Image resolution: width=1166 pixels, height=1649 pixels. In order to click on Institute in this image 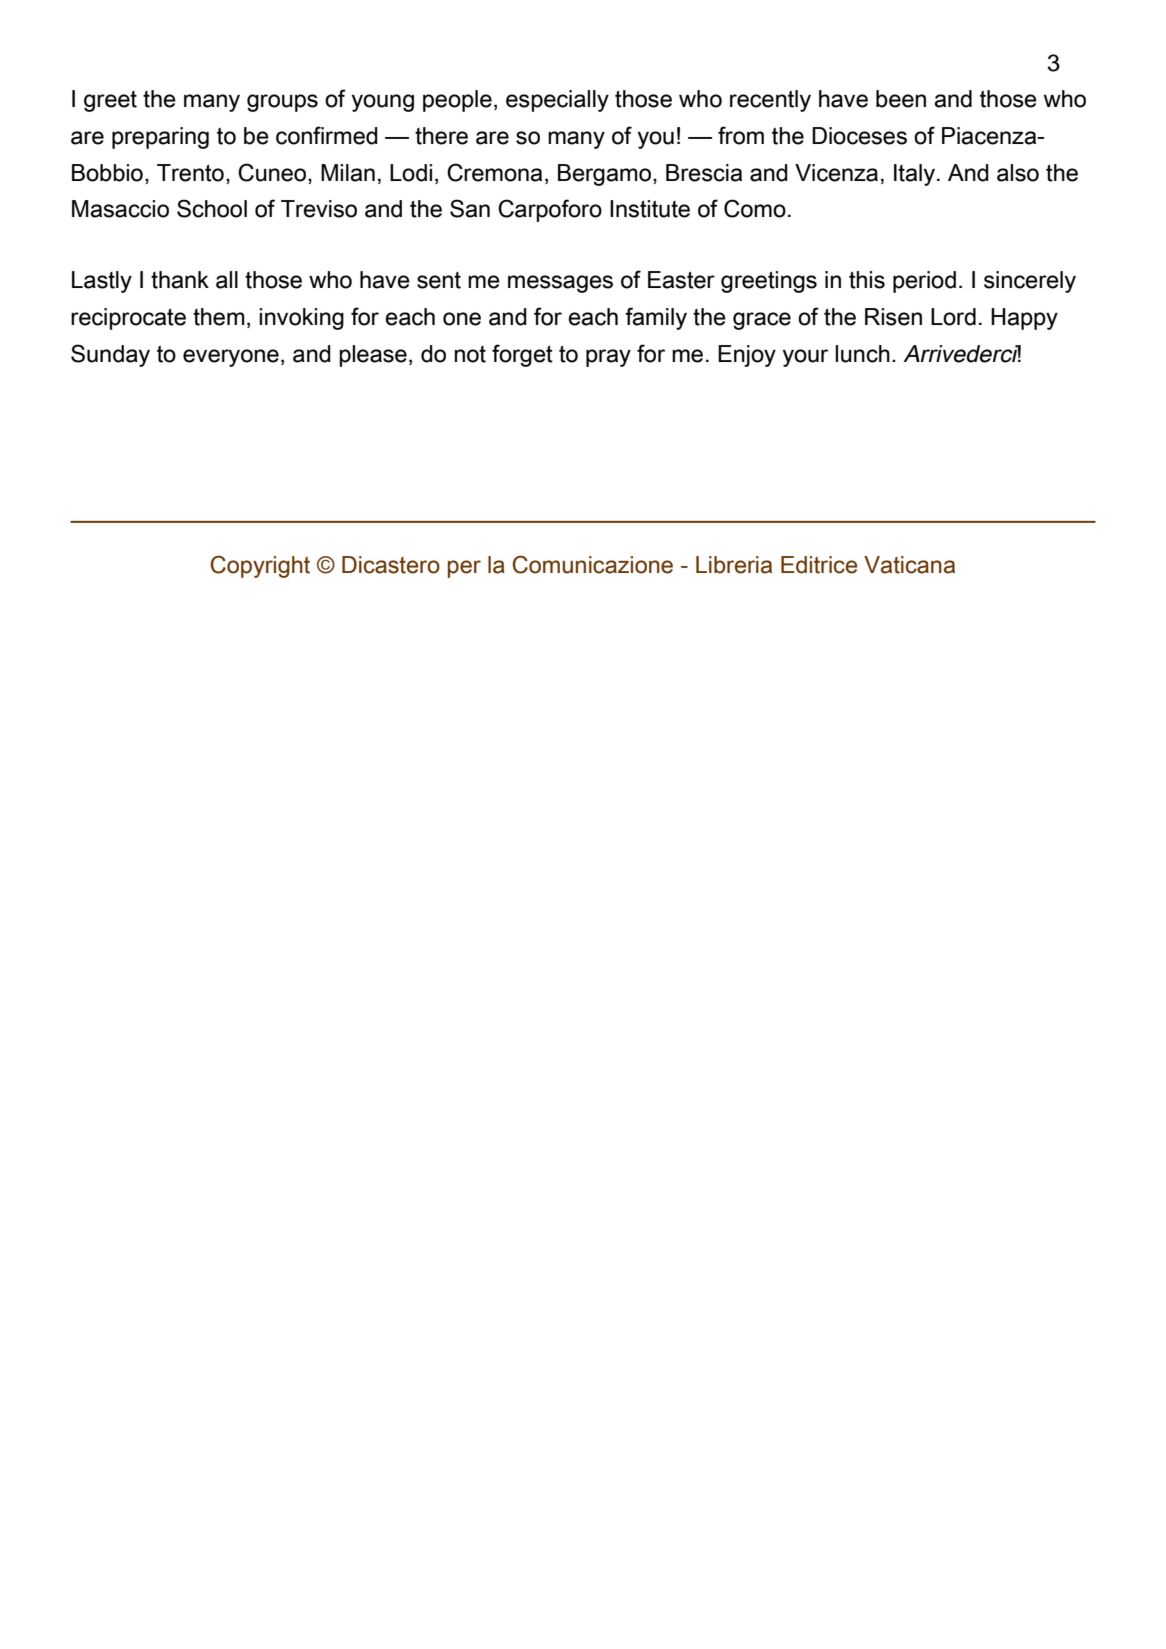, I will do `click(650, 209)`.
